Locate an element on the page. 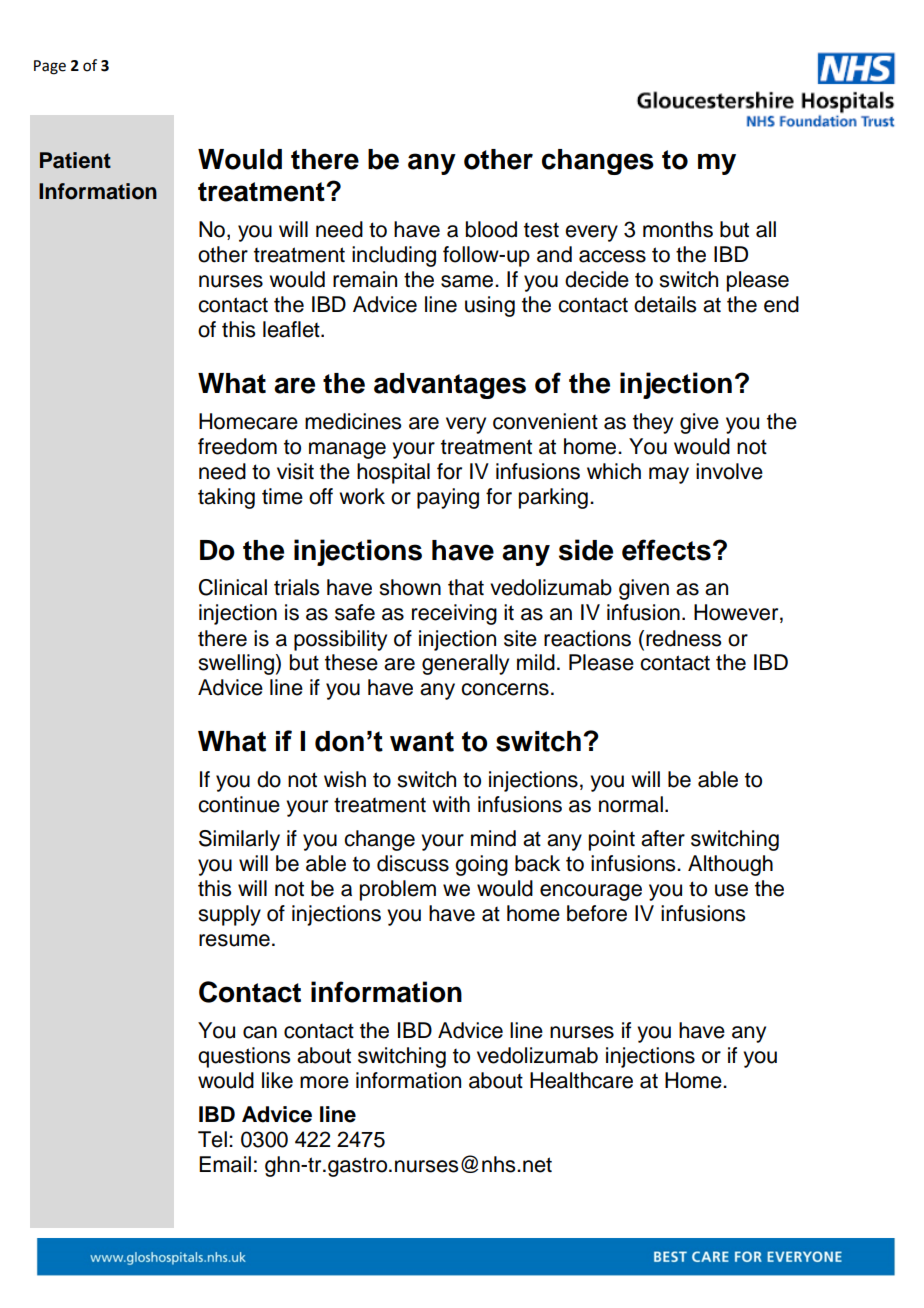  Tel is located at coordinates (212, 1139).
